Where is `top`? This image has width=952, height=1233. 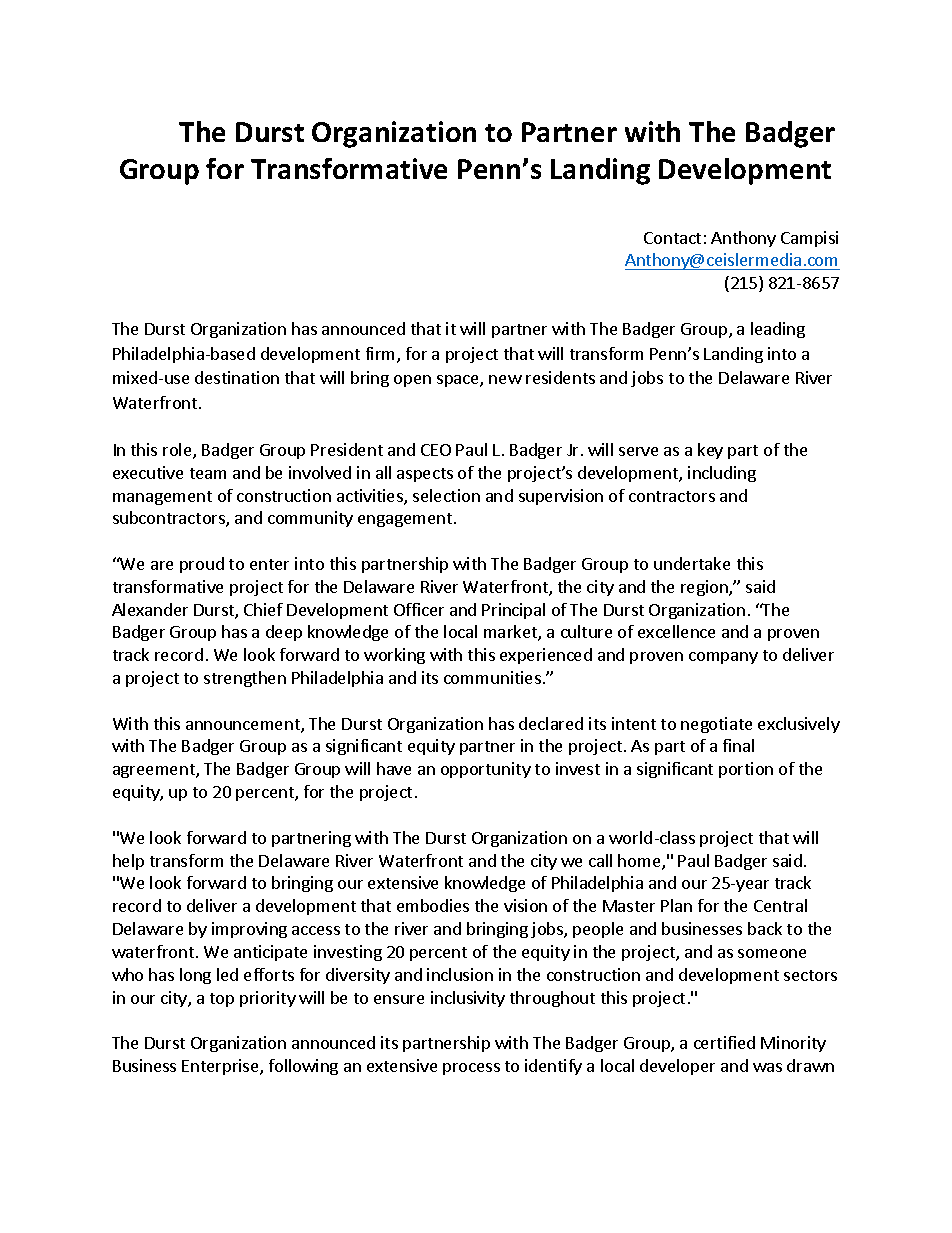
top is located at coordinates (222, 1000).
